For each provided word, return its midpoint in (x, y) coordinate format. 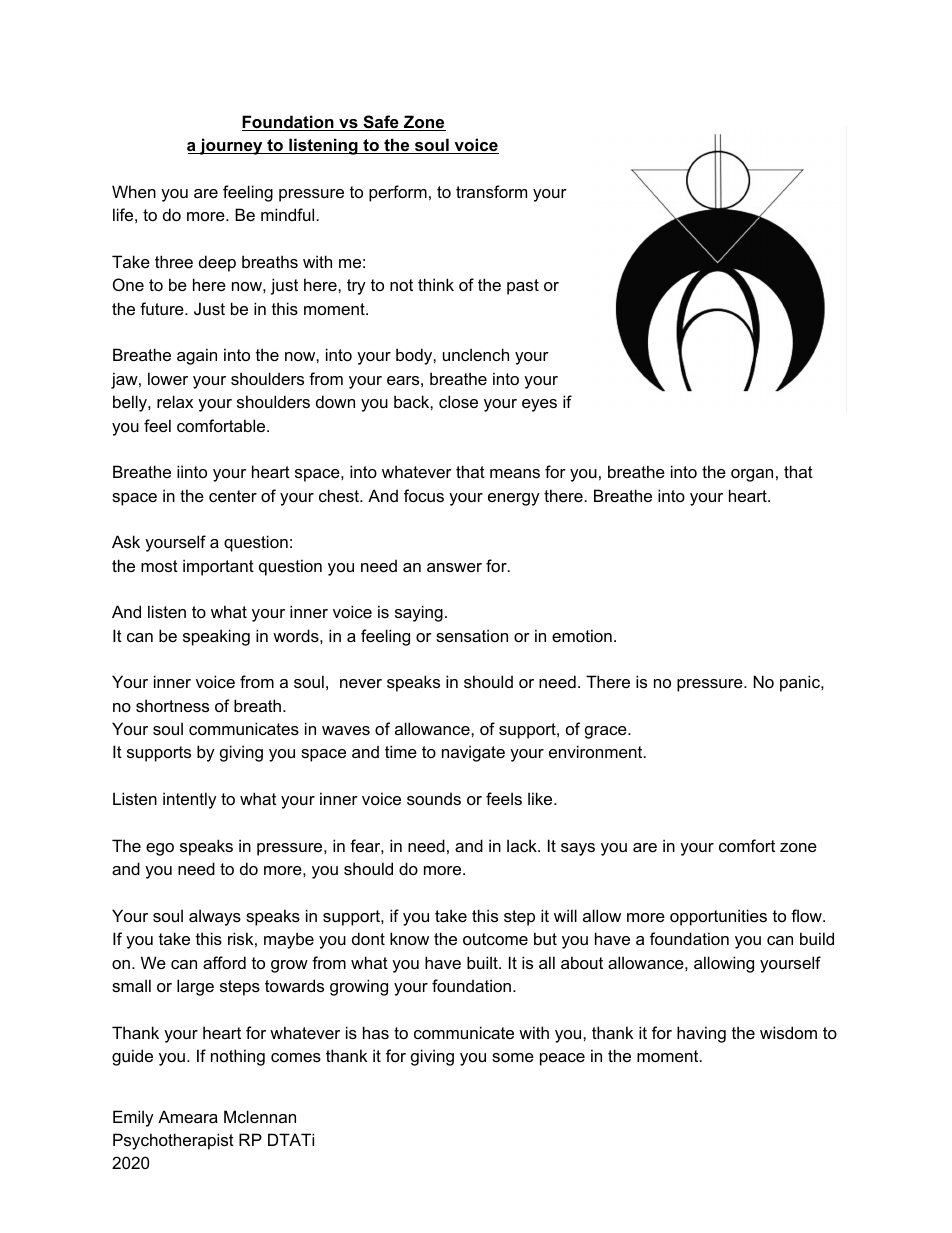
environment (597, 751)
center (233, 496)
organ (752, 475)
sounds (434, 798)
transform (491, 191)
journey (231, 146)
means (515, 473)
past (523, 287)
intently (190, 800)
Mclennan (260, 1116)
